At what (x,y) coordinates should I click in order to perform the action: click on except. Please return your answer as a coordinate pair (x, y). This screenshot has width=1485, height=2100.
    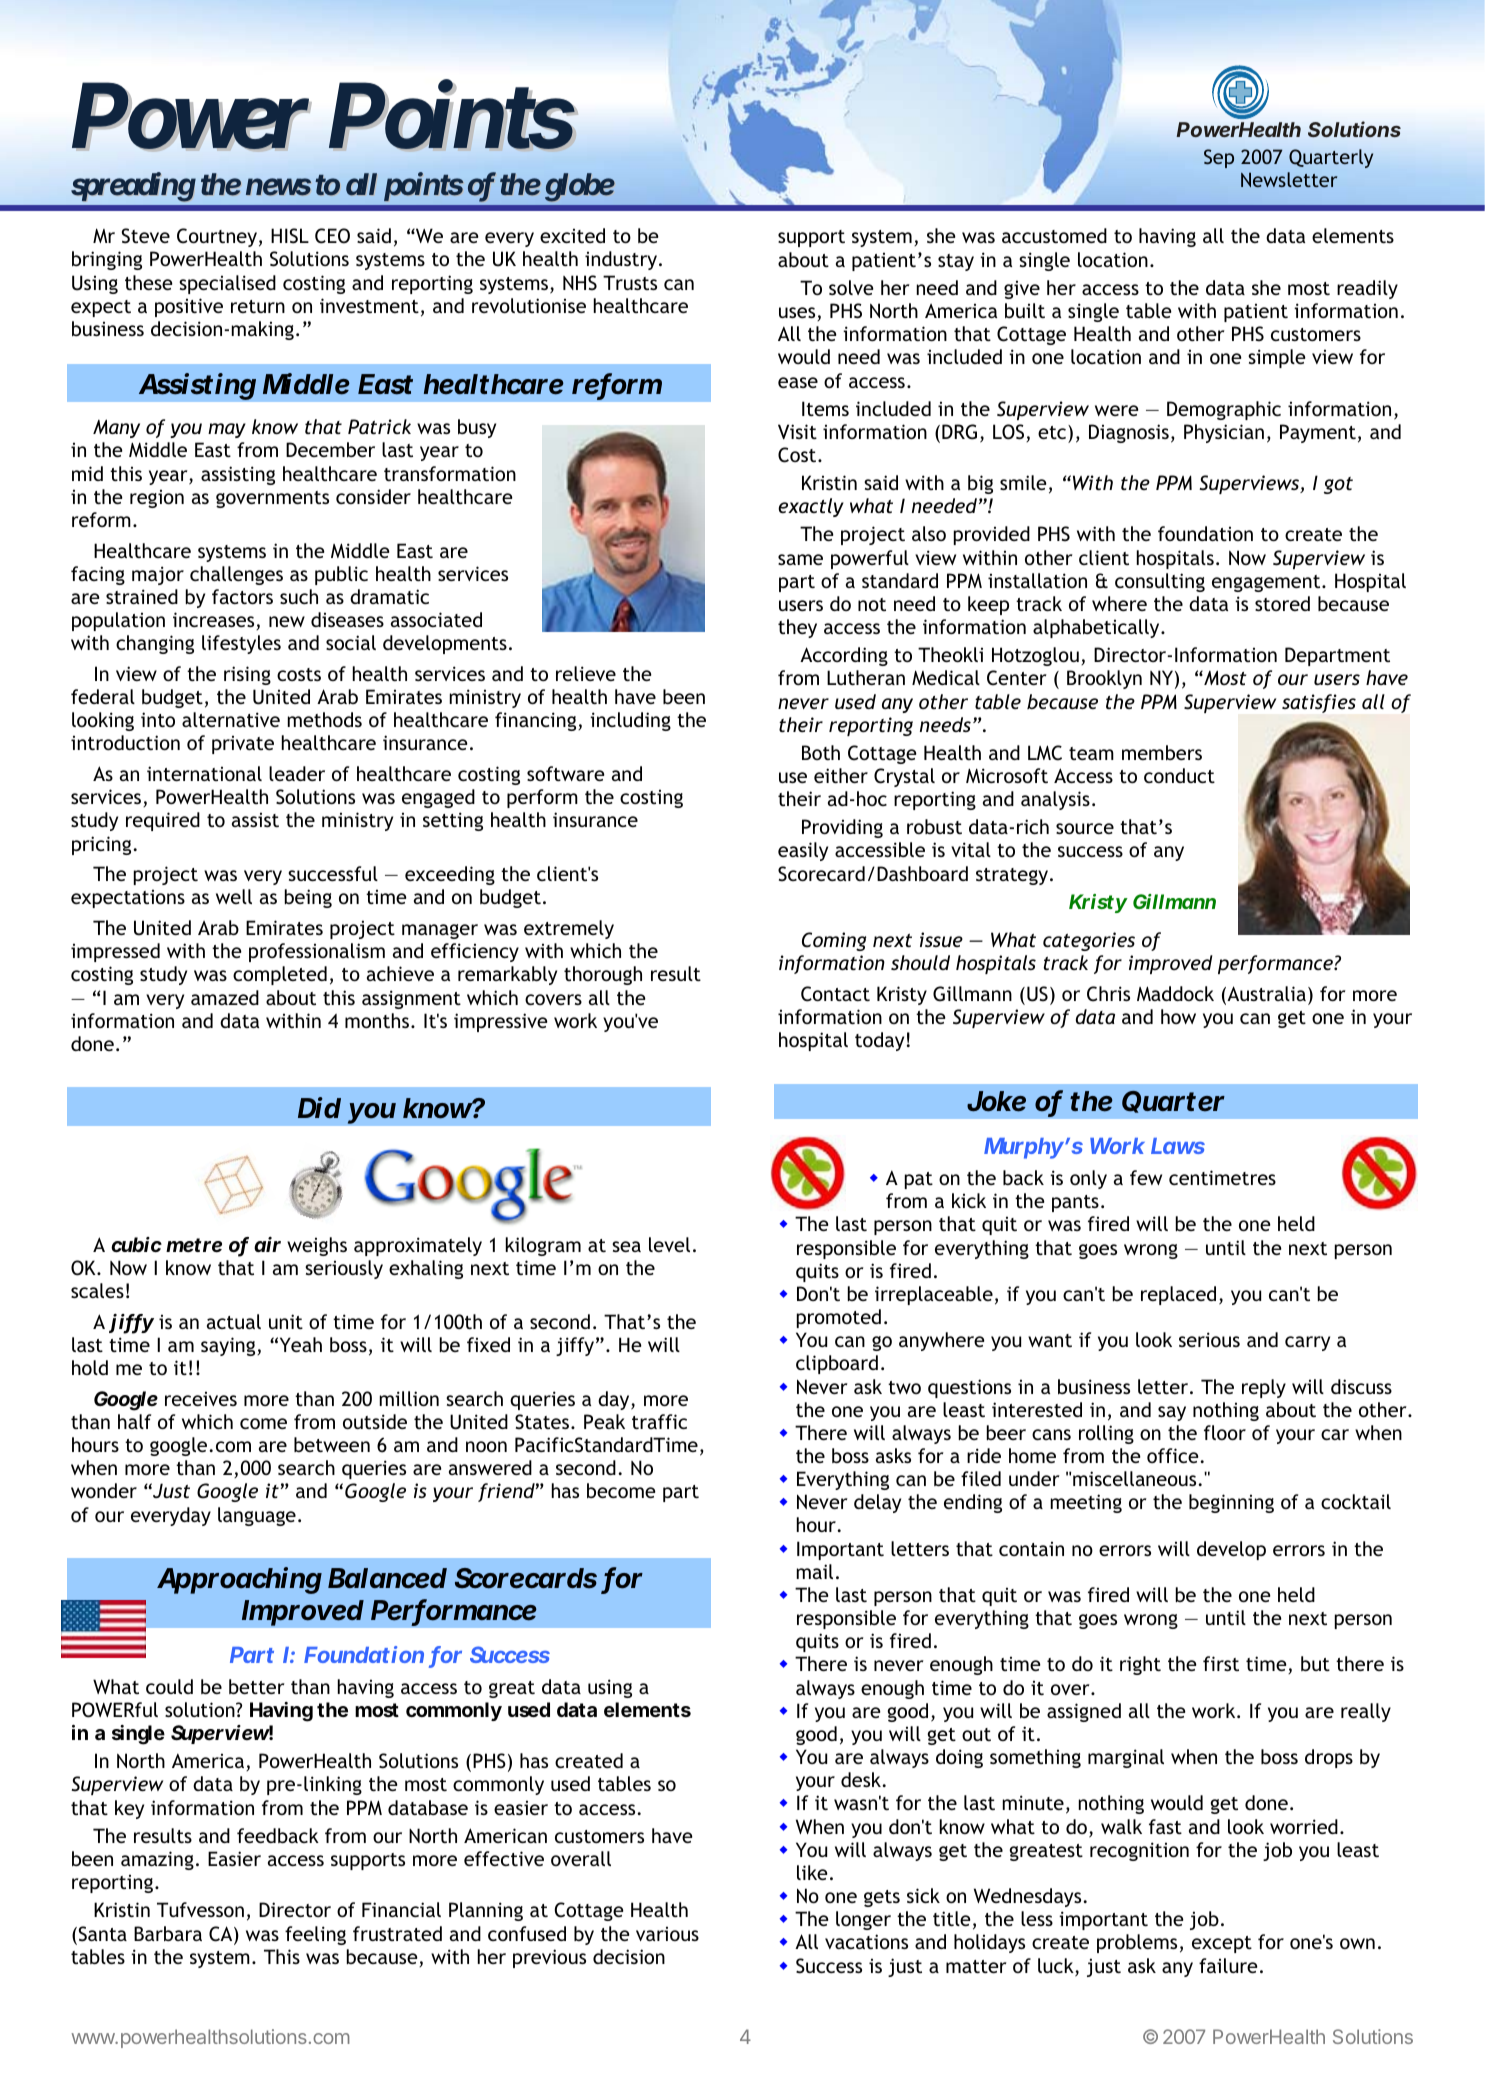
    Looking at the image, I should click on (1222, 1944).
